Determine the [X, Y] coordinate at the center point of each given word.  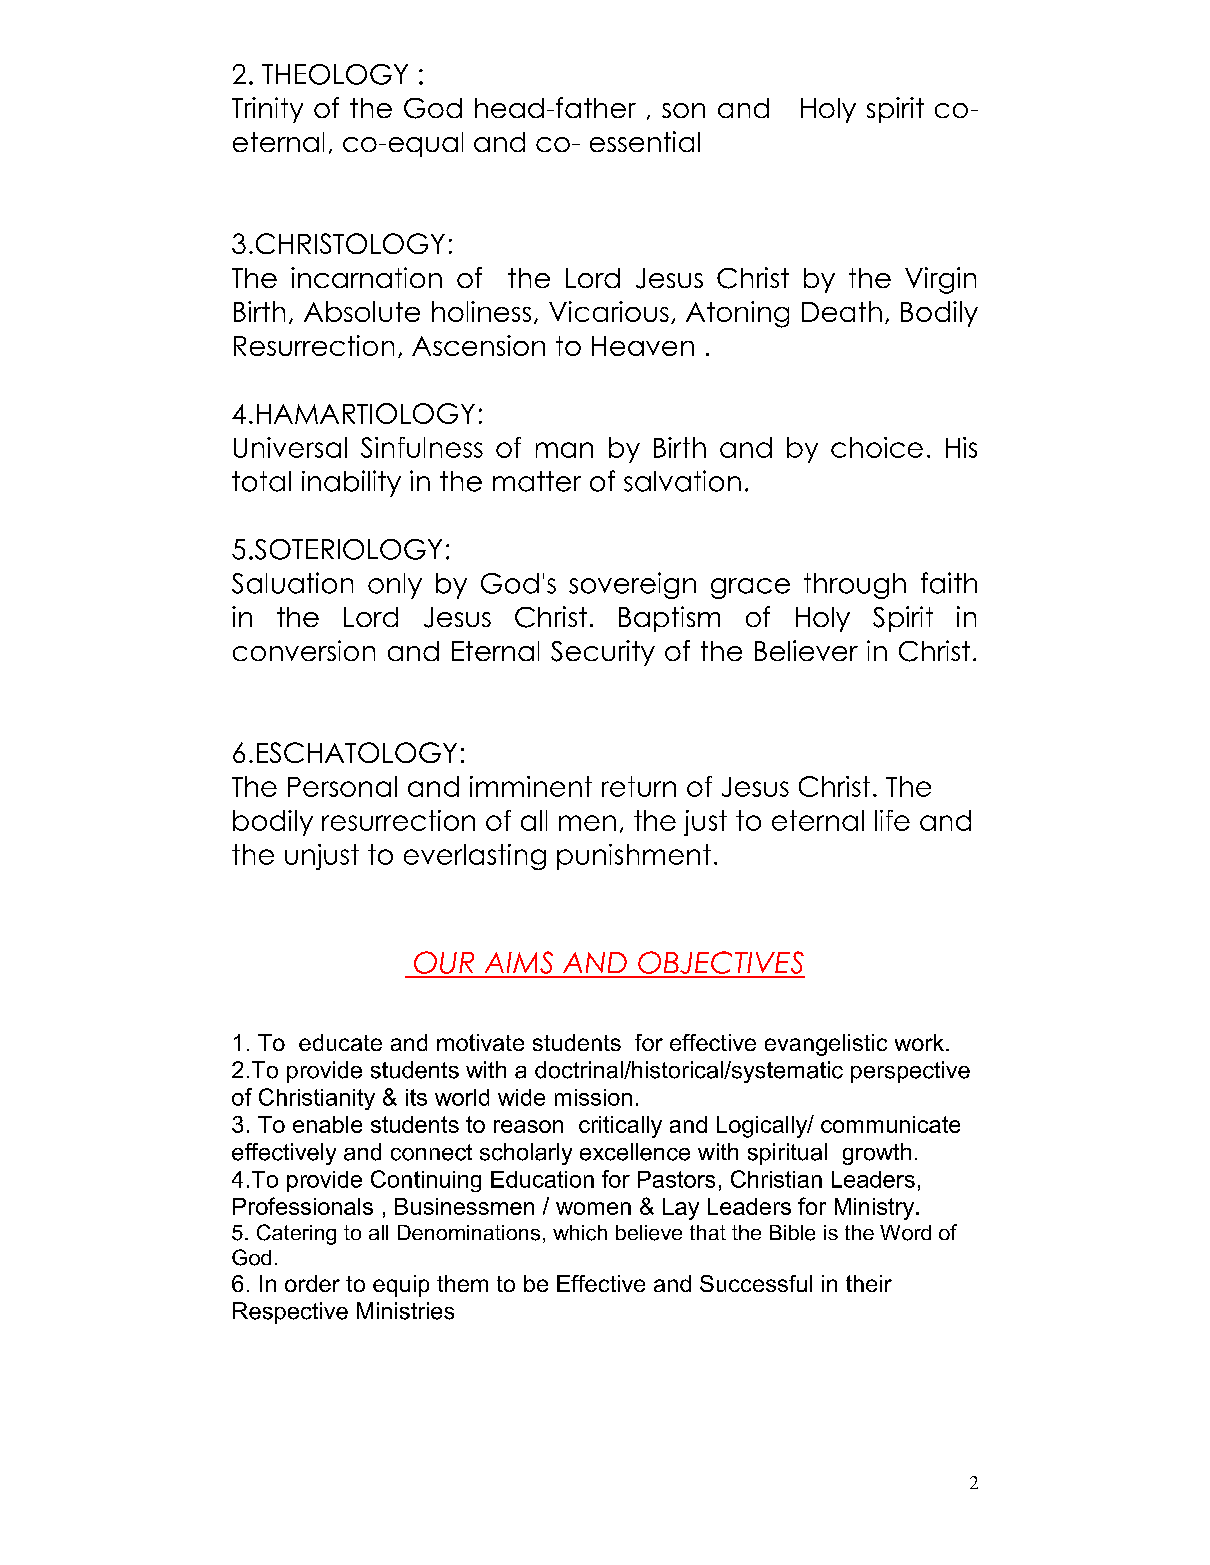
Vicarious [609, 311]
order [312, 1283]
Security [603, 653]
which [580, 1233]
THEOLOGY [335, 74]
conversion [304, 650]
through [855, 586]
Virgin [940, 280]
